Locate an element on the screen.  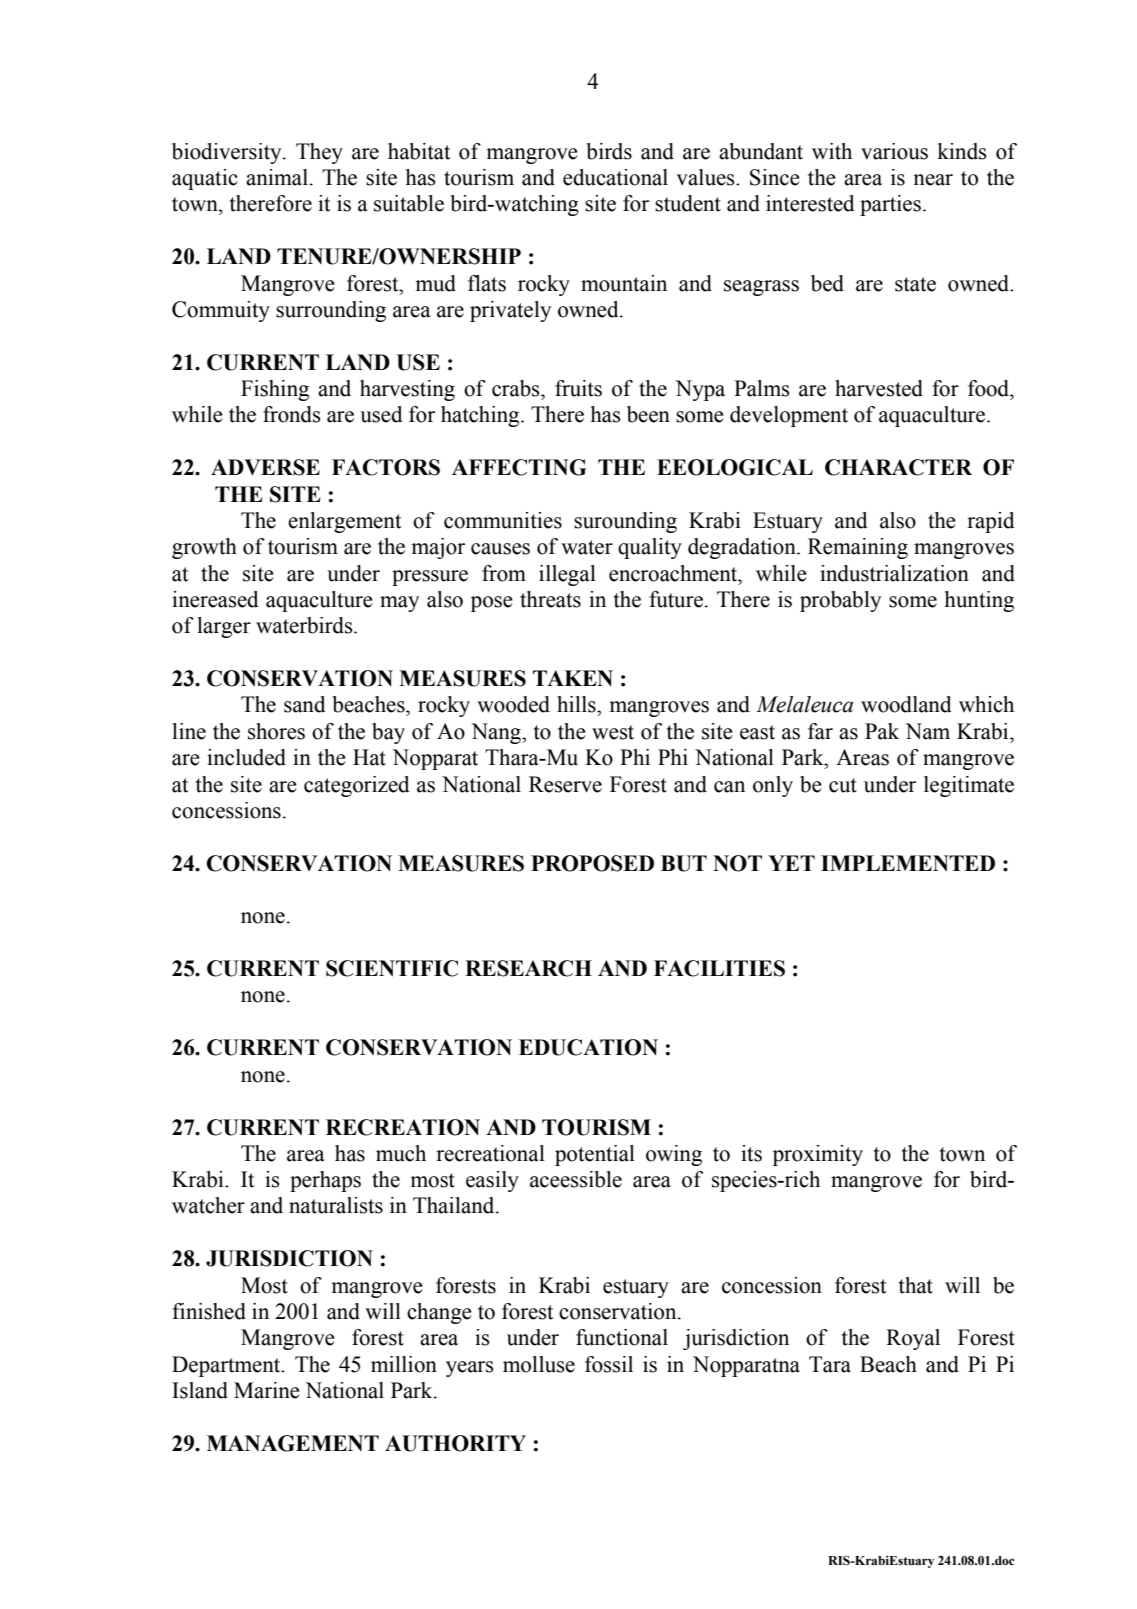
animal is located at coordinates (277, 177).
